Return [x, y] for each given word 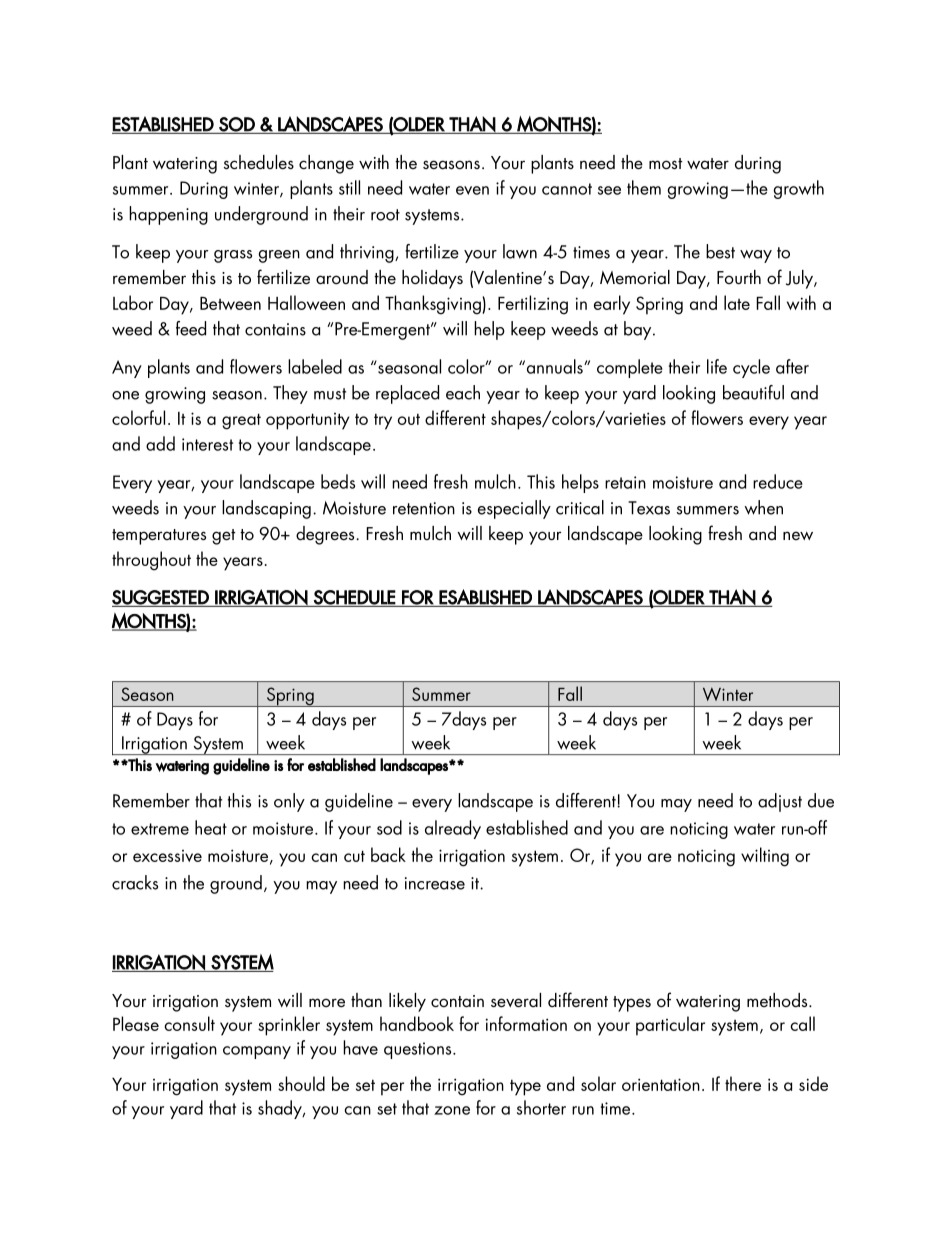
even [472, 190]
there [743, 1083]
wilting [765, 857]
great [241, 421]
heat [211, 827]
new [798, 535]
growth [798, 189]
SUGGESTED [160, 597]
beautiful [753, 392]
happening [168, 215]
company [257, 1052]
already [453, 829]
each [463, 392]
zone [452, 1110]
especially [514, 509]
